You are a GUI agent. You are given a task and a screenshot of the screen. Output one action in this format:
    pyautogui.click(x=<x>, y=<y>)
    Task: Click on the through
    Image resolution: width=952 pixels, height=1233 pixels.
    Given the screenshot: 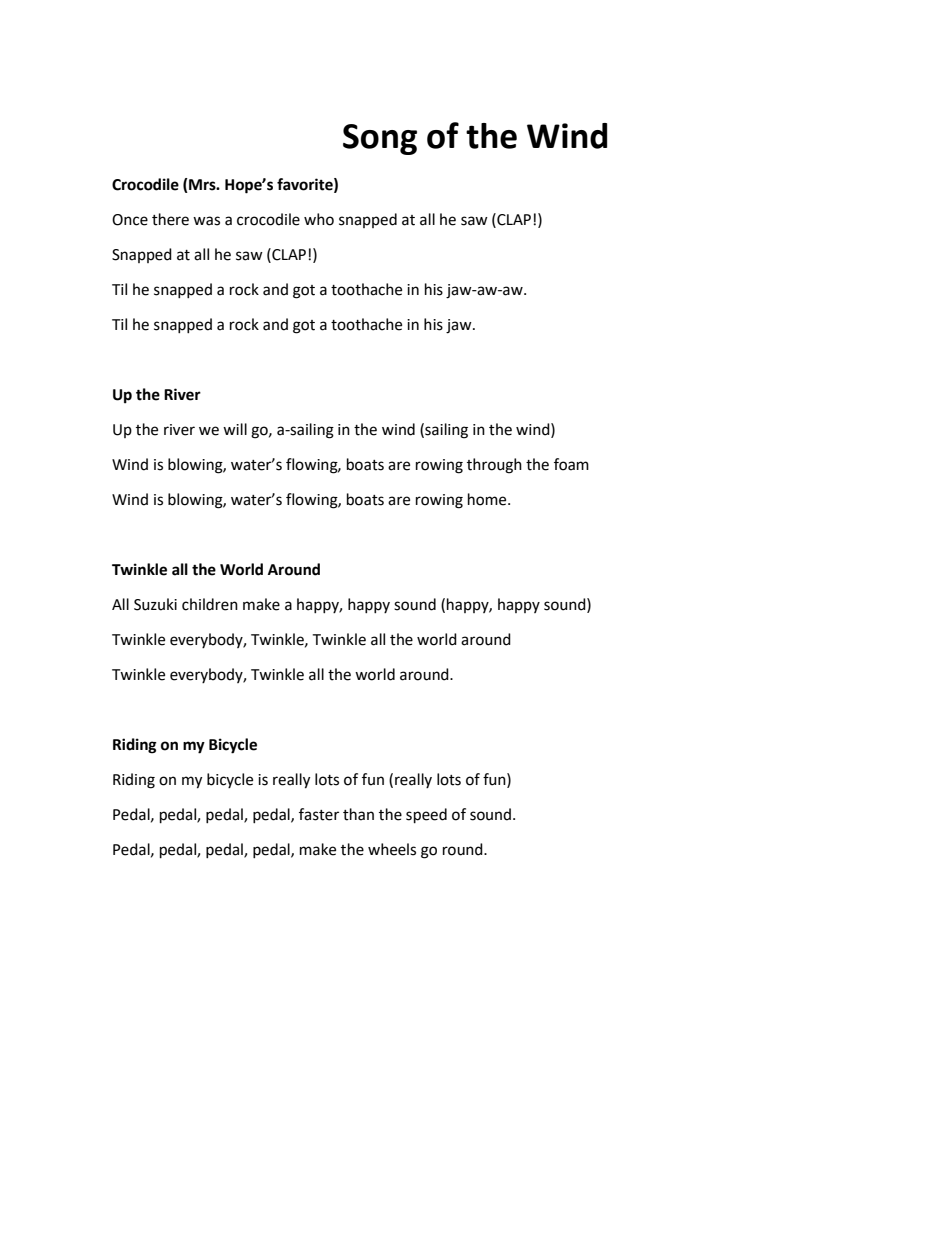 What is the action you would take?
    pyautogui.click(x=494, y=466)
